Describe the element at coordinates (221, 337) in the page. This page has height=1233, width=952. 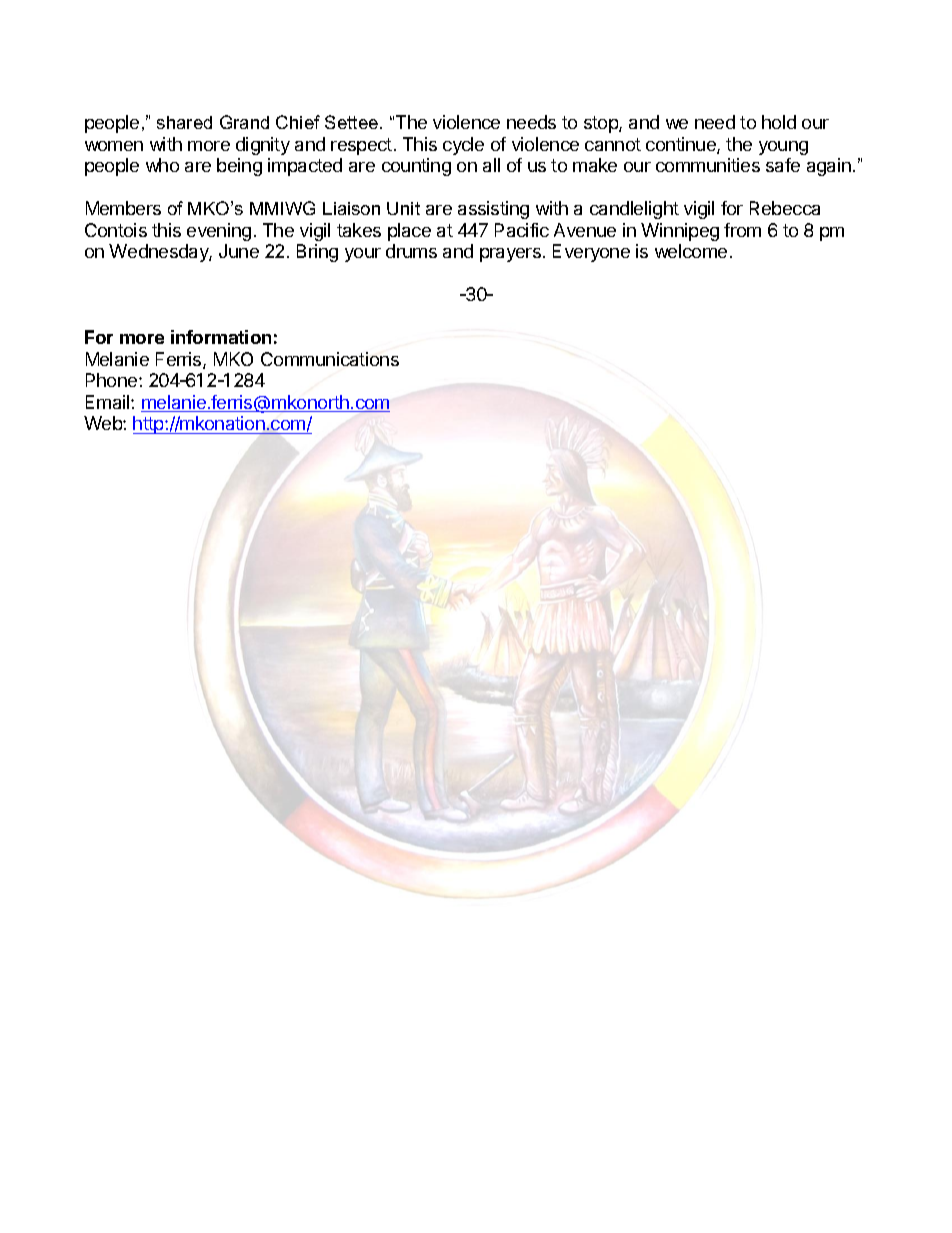
I see `information` at that location.
